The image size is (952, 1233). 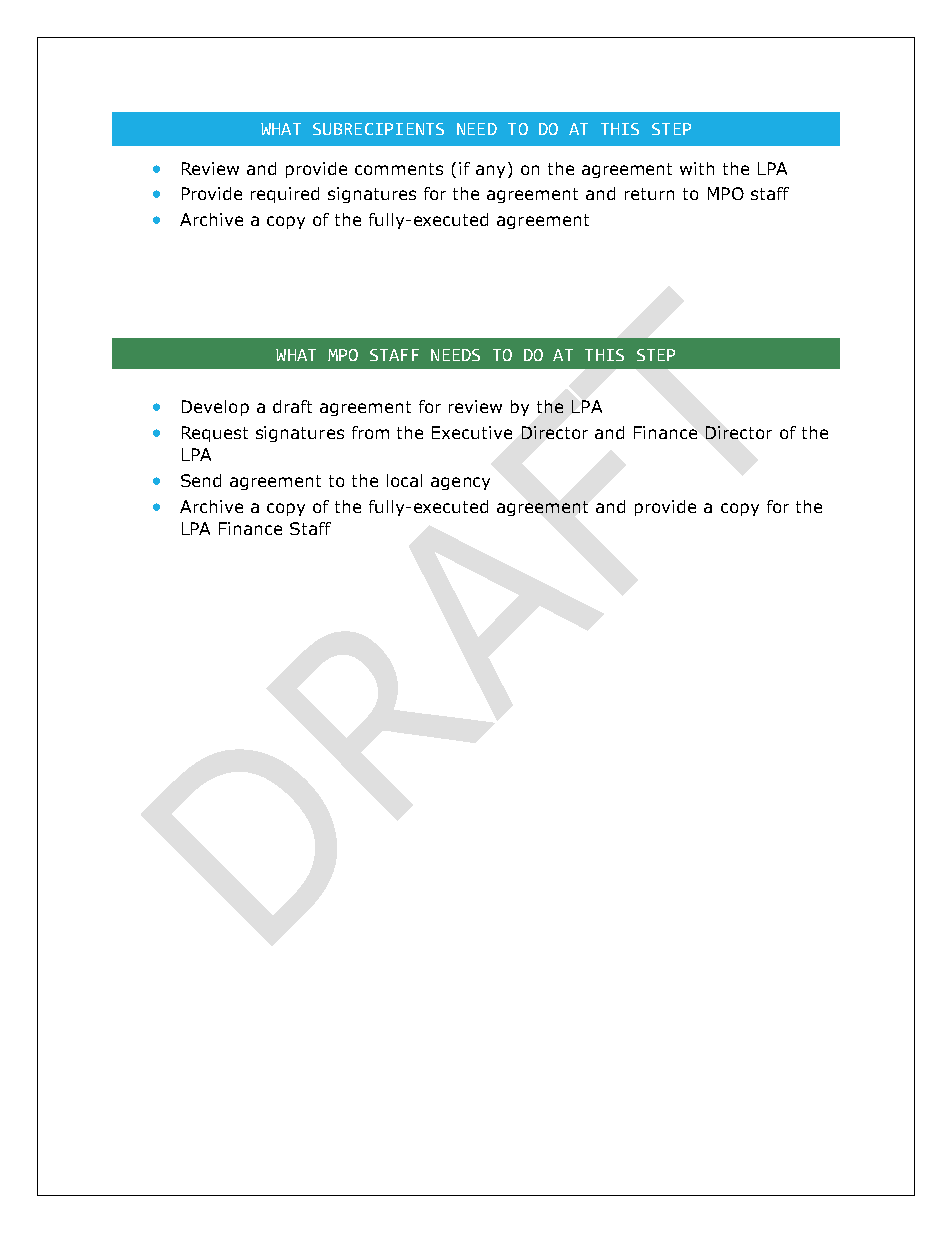 I want to click on agency, so click(x=460, y=483).
